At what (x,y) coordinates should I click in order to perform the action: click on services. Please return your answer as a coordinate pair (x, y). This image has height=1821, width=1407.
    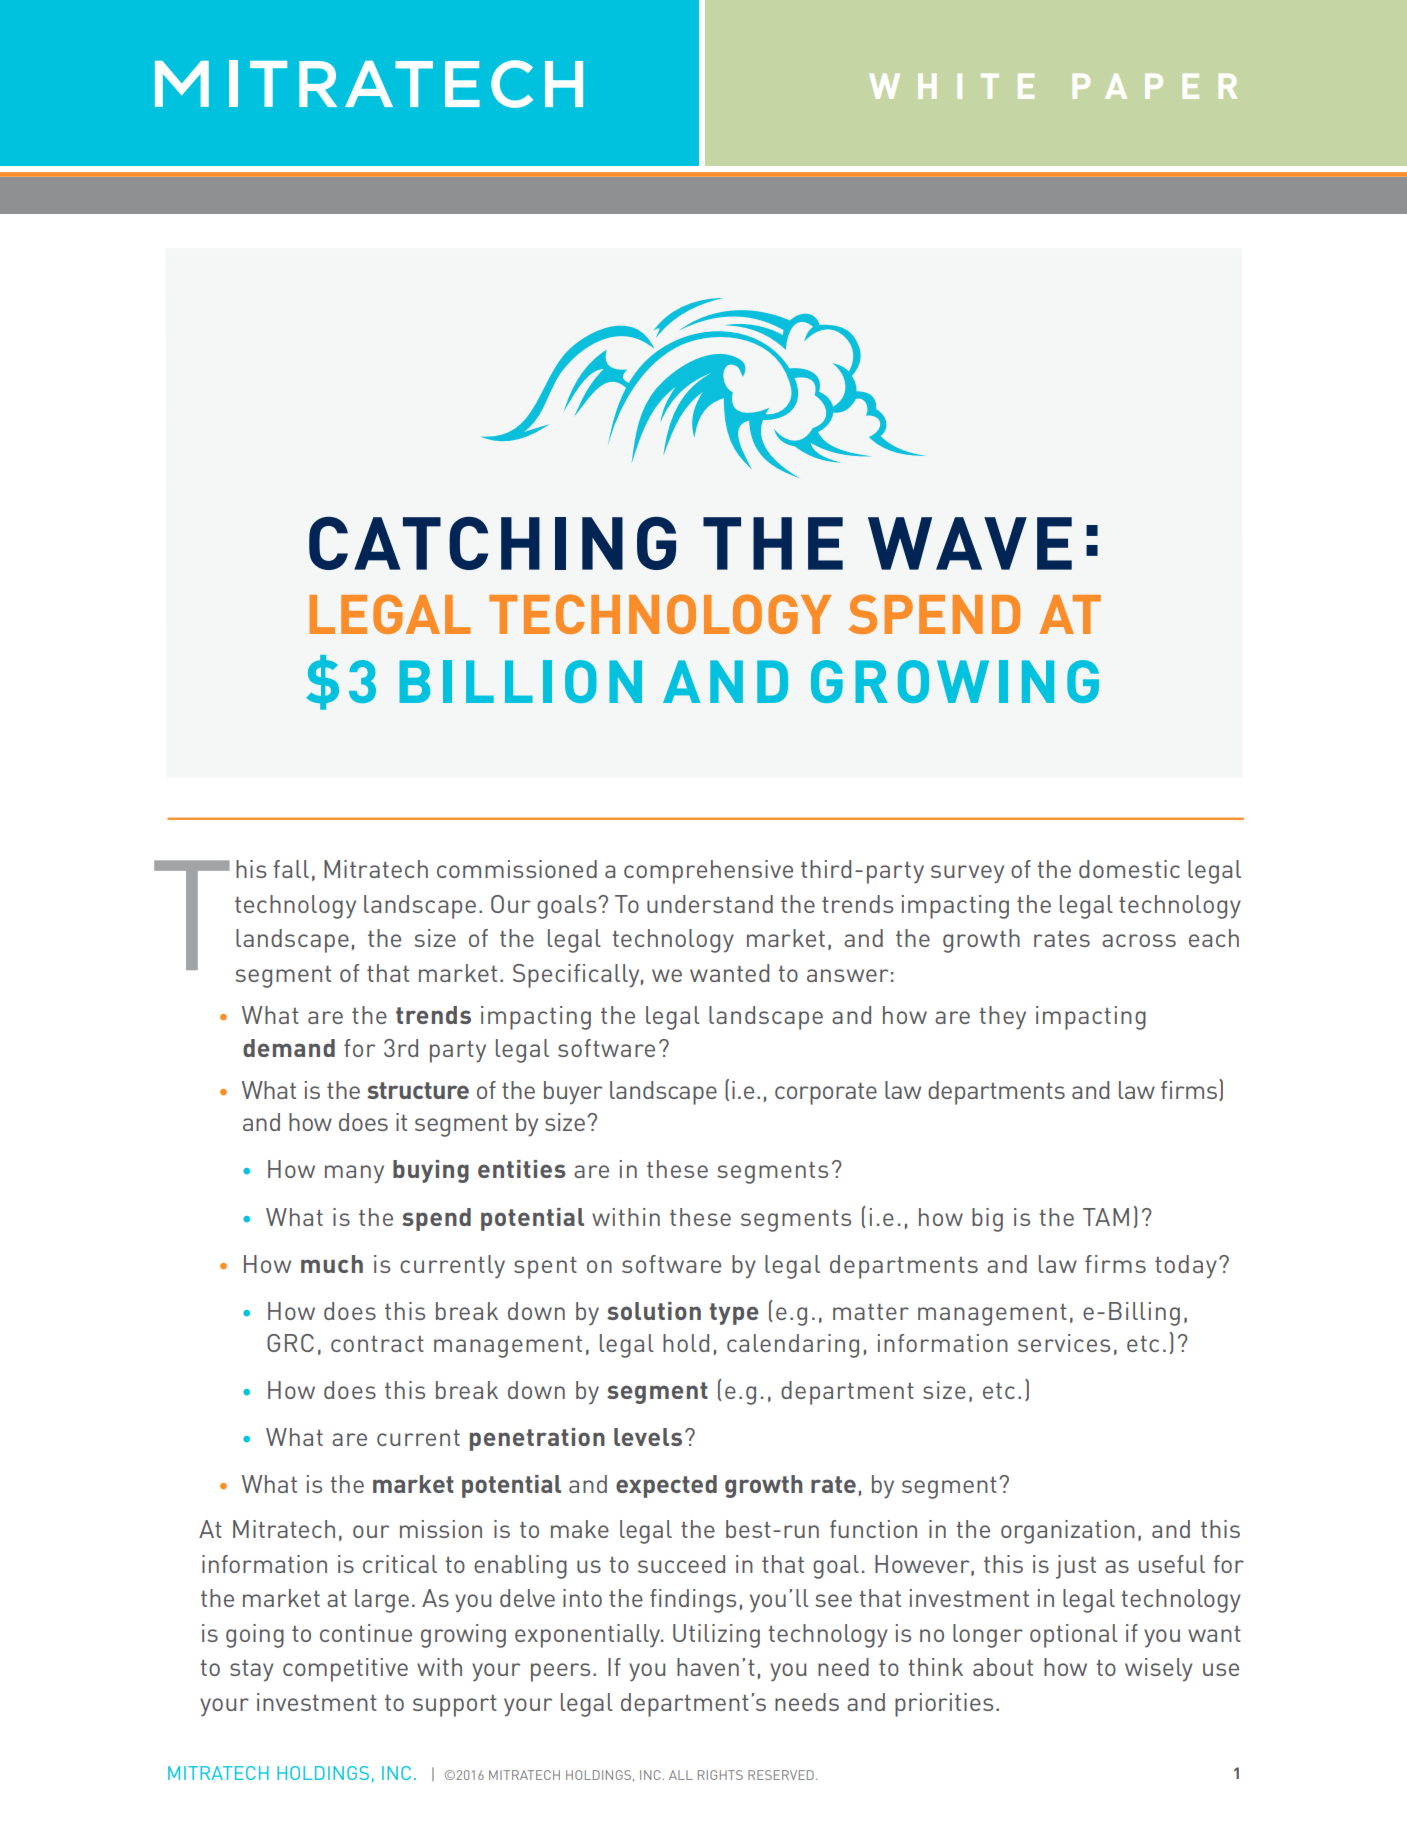
    Looking at the image, I should click on (1064, 1343).
